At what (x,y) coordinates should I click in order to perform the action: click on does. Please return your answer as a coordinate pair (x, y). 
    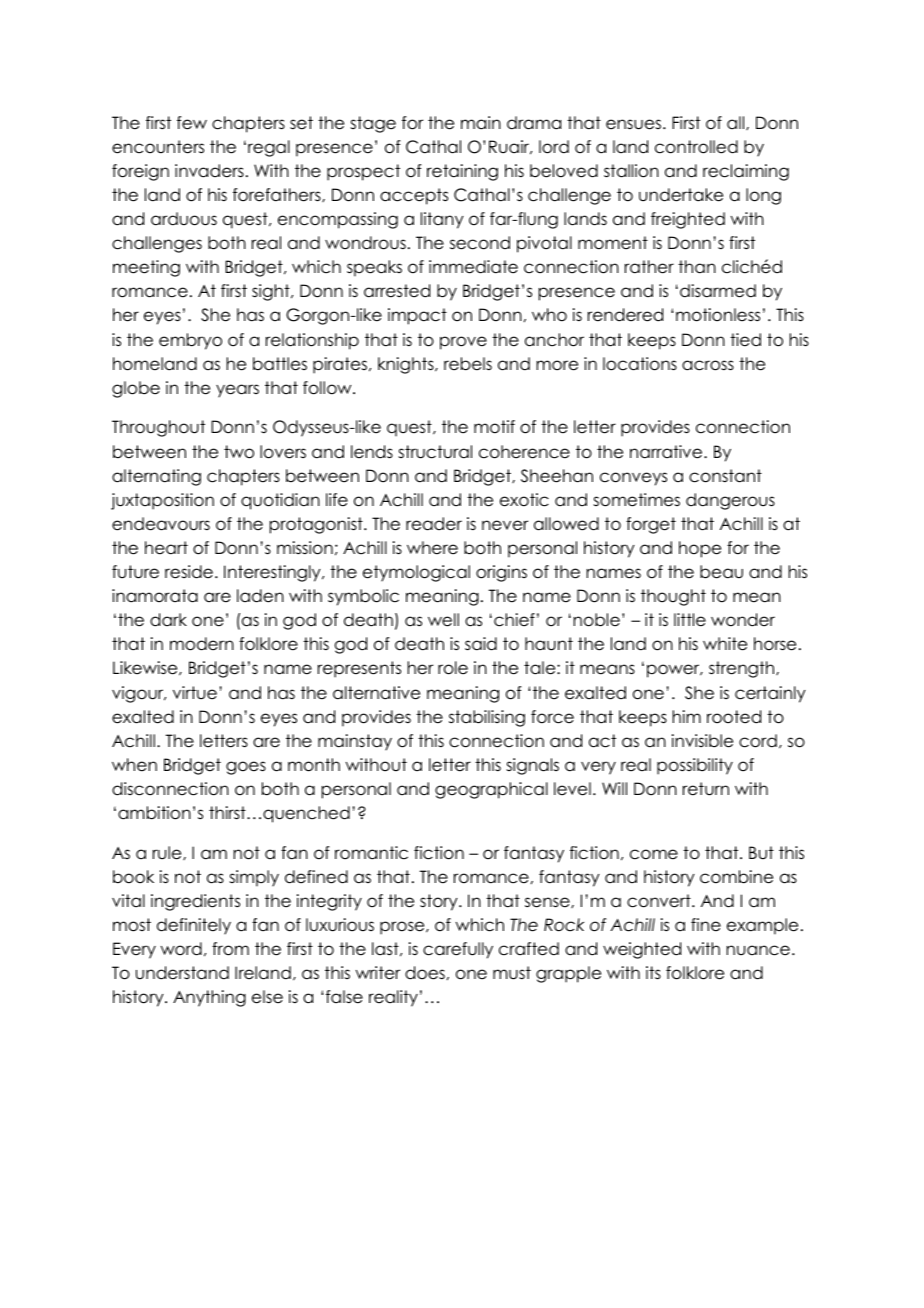
    Looking at the image, I should click on (425, 973).
